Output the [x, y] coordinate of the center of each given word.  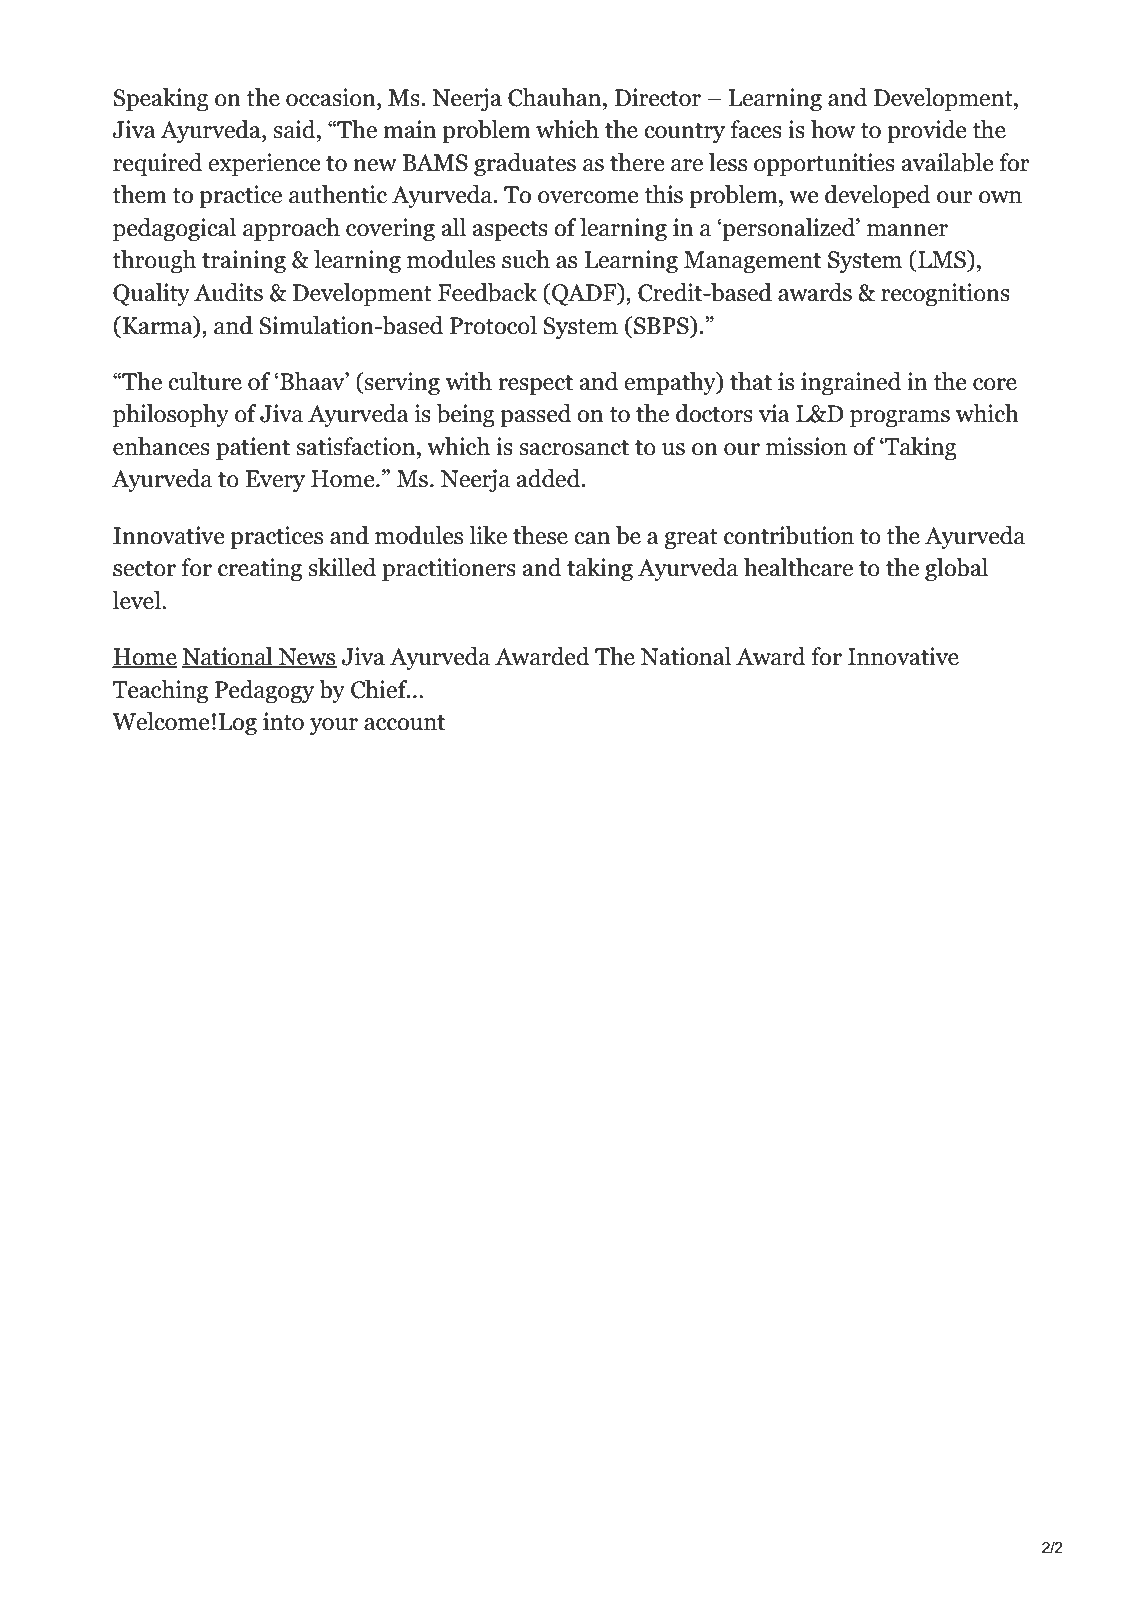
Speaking [161, 99]
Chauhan [556, 97]
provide [927, 131]
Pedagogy [264, 691]
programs [900, 418]
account [404, 723]
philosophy [171, 415]
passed [535, 415]
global [956, 569]
